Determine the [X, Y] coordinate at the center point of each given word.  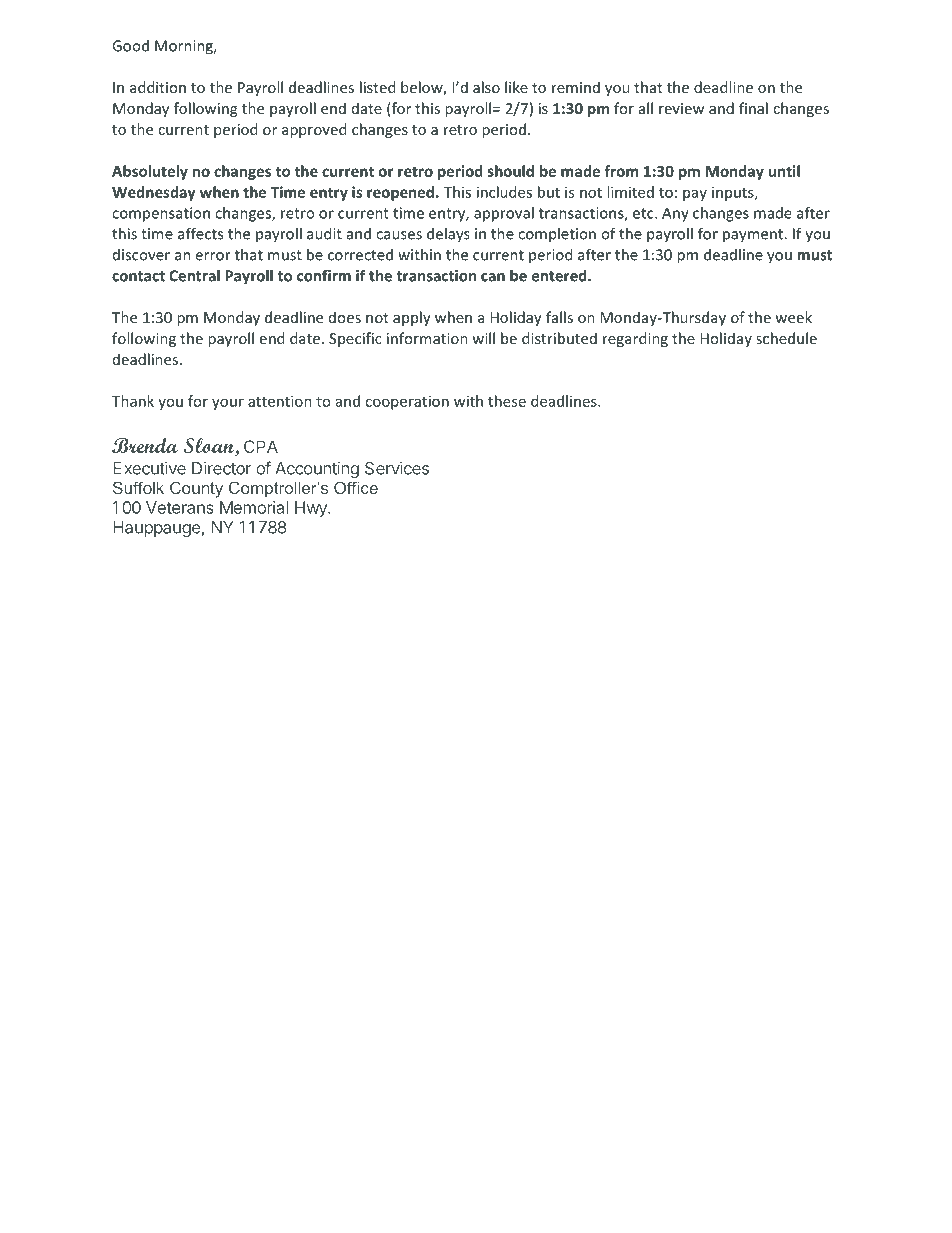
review [681, 108]
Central [194, 275]
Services [397, 468]
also [486, 87]
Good [130, 45]
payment [754, 236]
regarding [635, 339]
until [784, 171]
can [493, 277]
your [228, 404]
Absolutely [150, 172]
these [507, 401]
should [511, 171]
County [196, 489]
